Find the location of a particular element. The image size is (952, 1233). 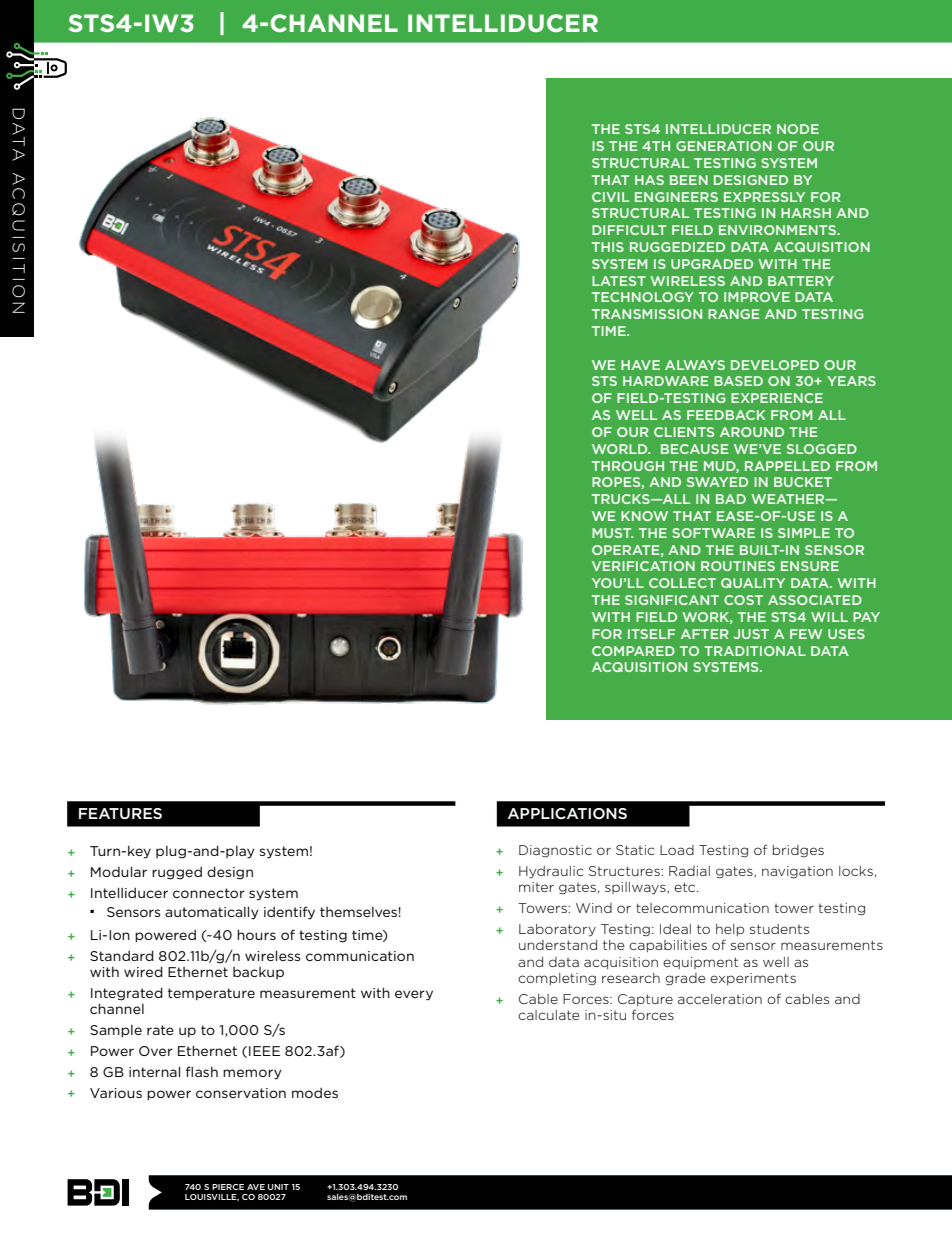

THROUGH is located at coordinates (628, 466).
